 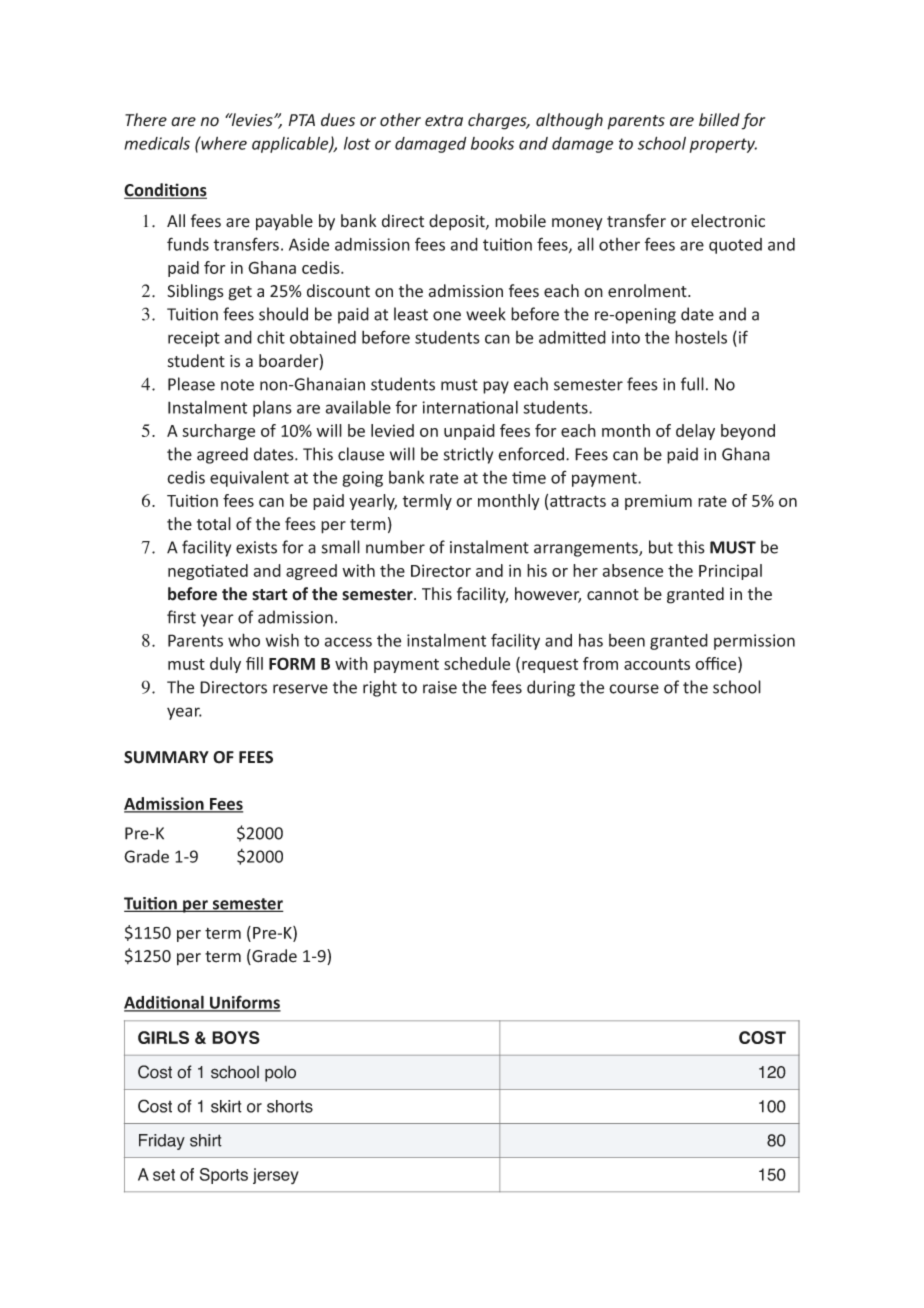 What do you see at coordinates (634, 689) in the document?
I see `course` at bounding box center [634, 689].
